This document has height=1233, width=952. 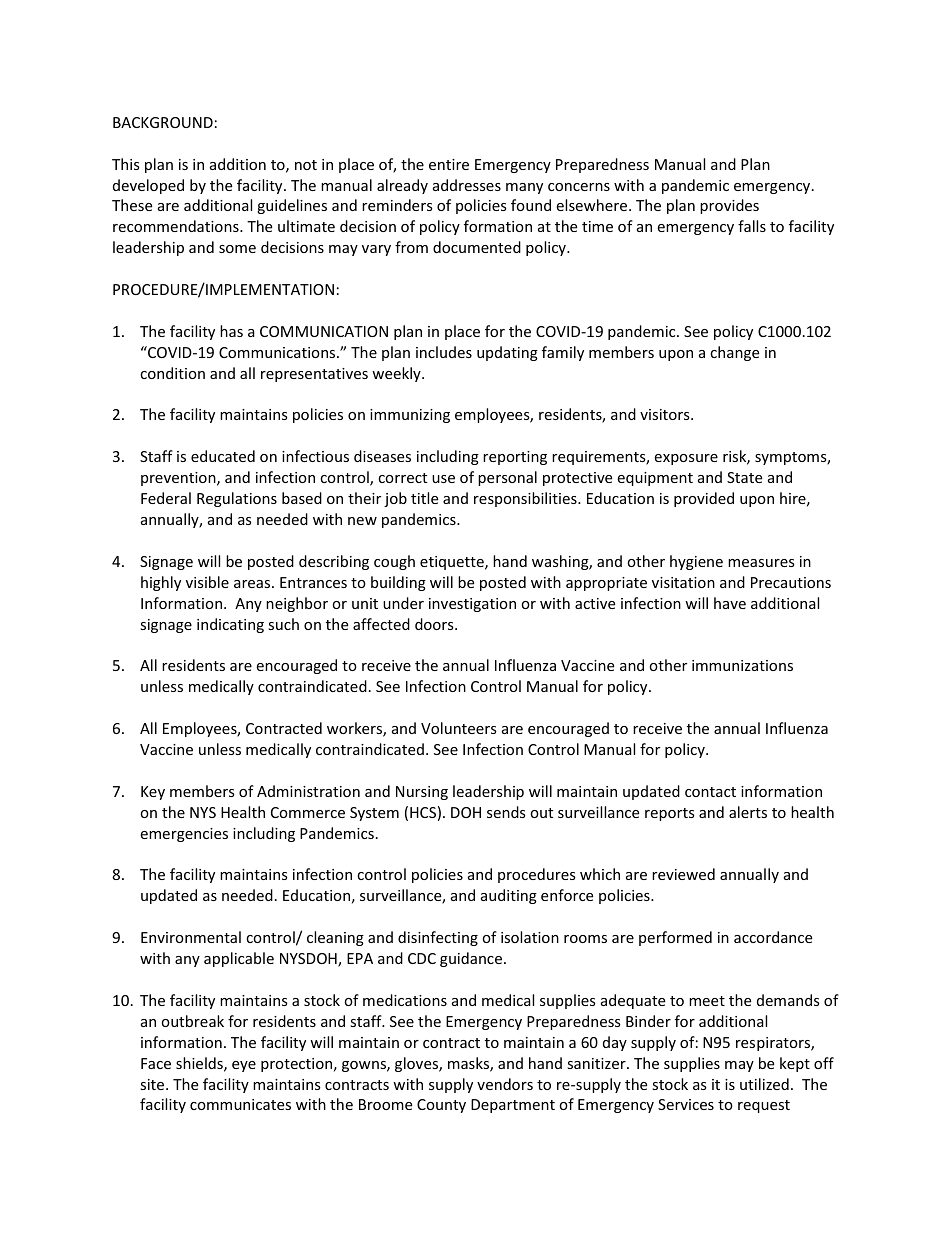 I want to click on indicating, so click(x=230, y=625).
